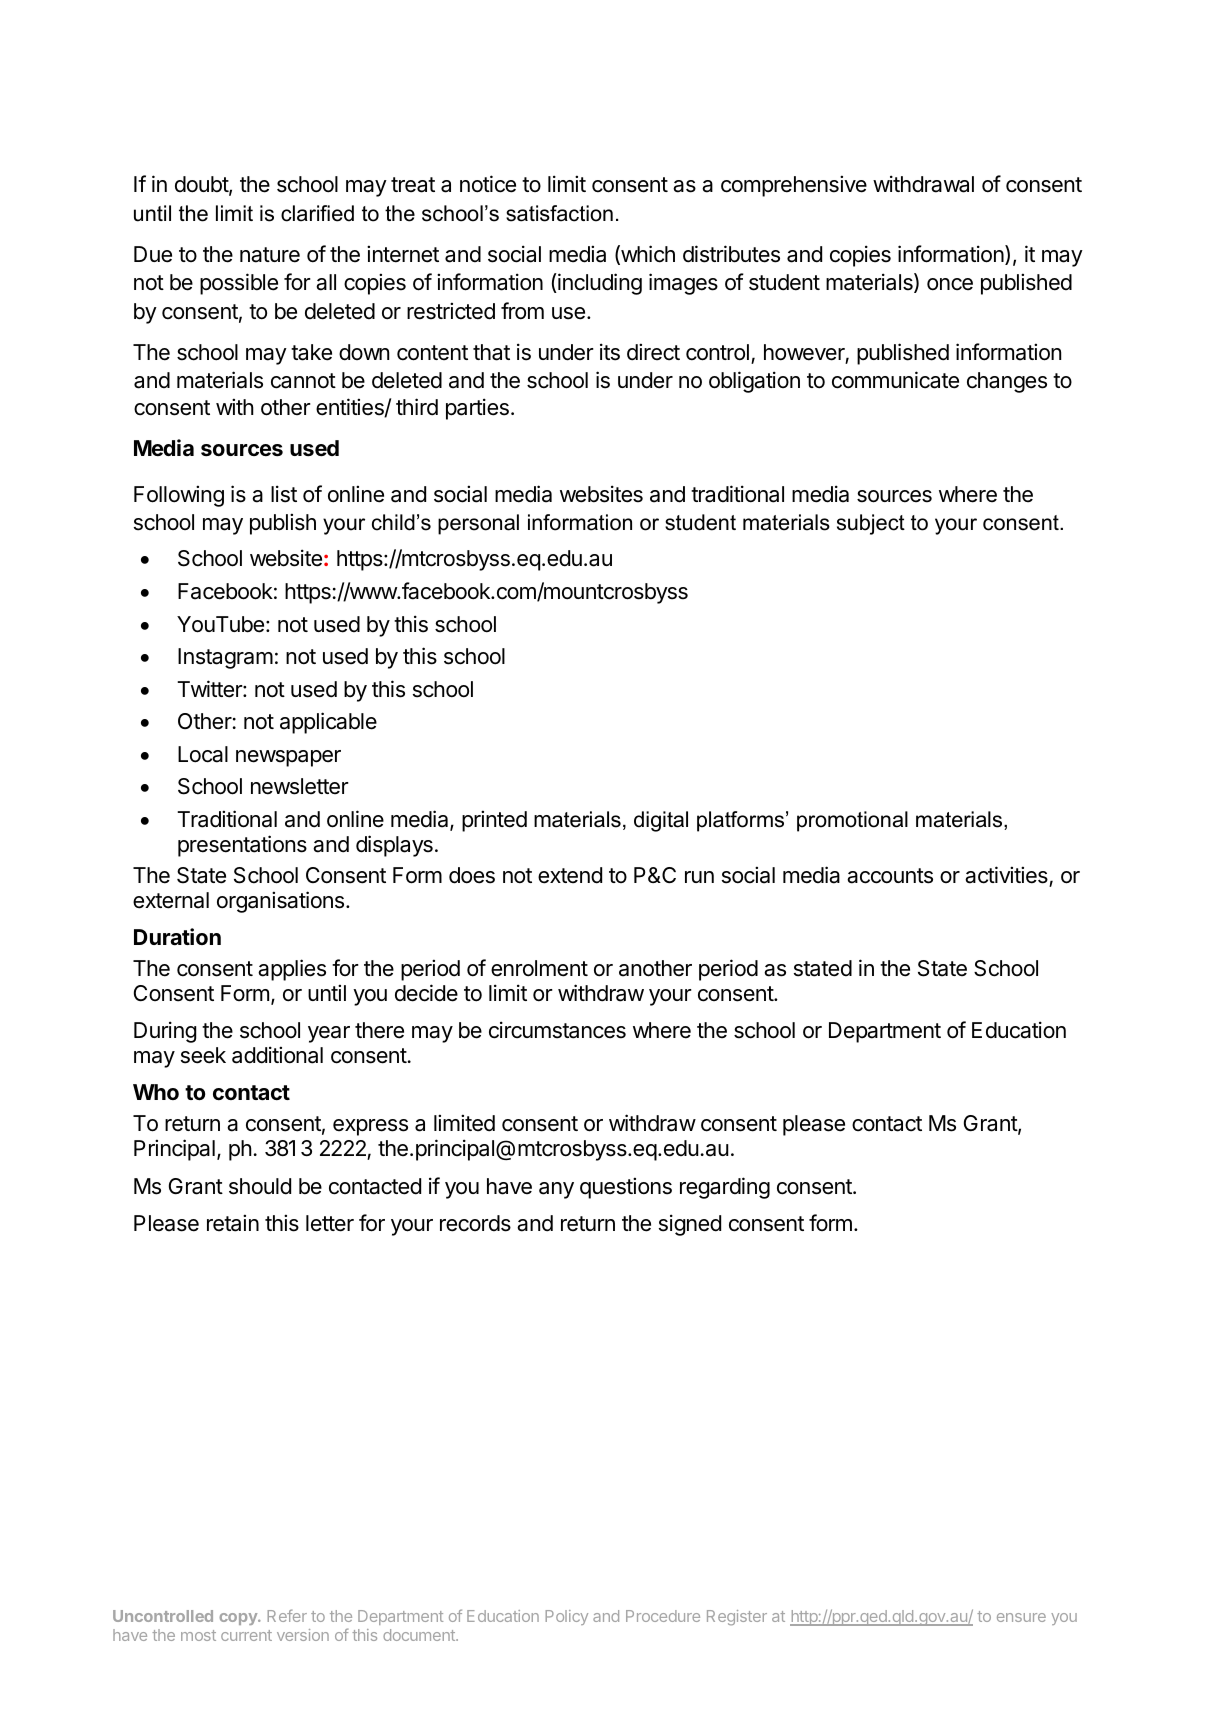 Image resolution: width=1228 pixels, height=1736 pixels. I want to click on copy, so click(239, 1619).
